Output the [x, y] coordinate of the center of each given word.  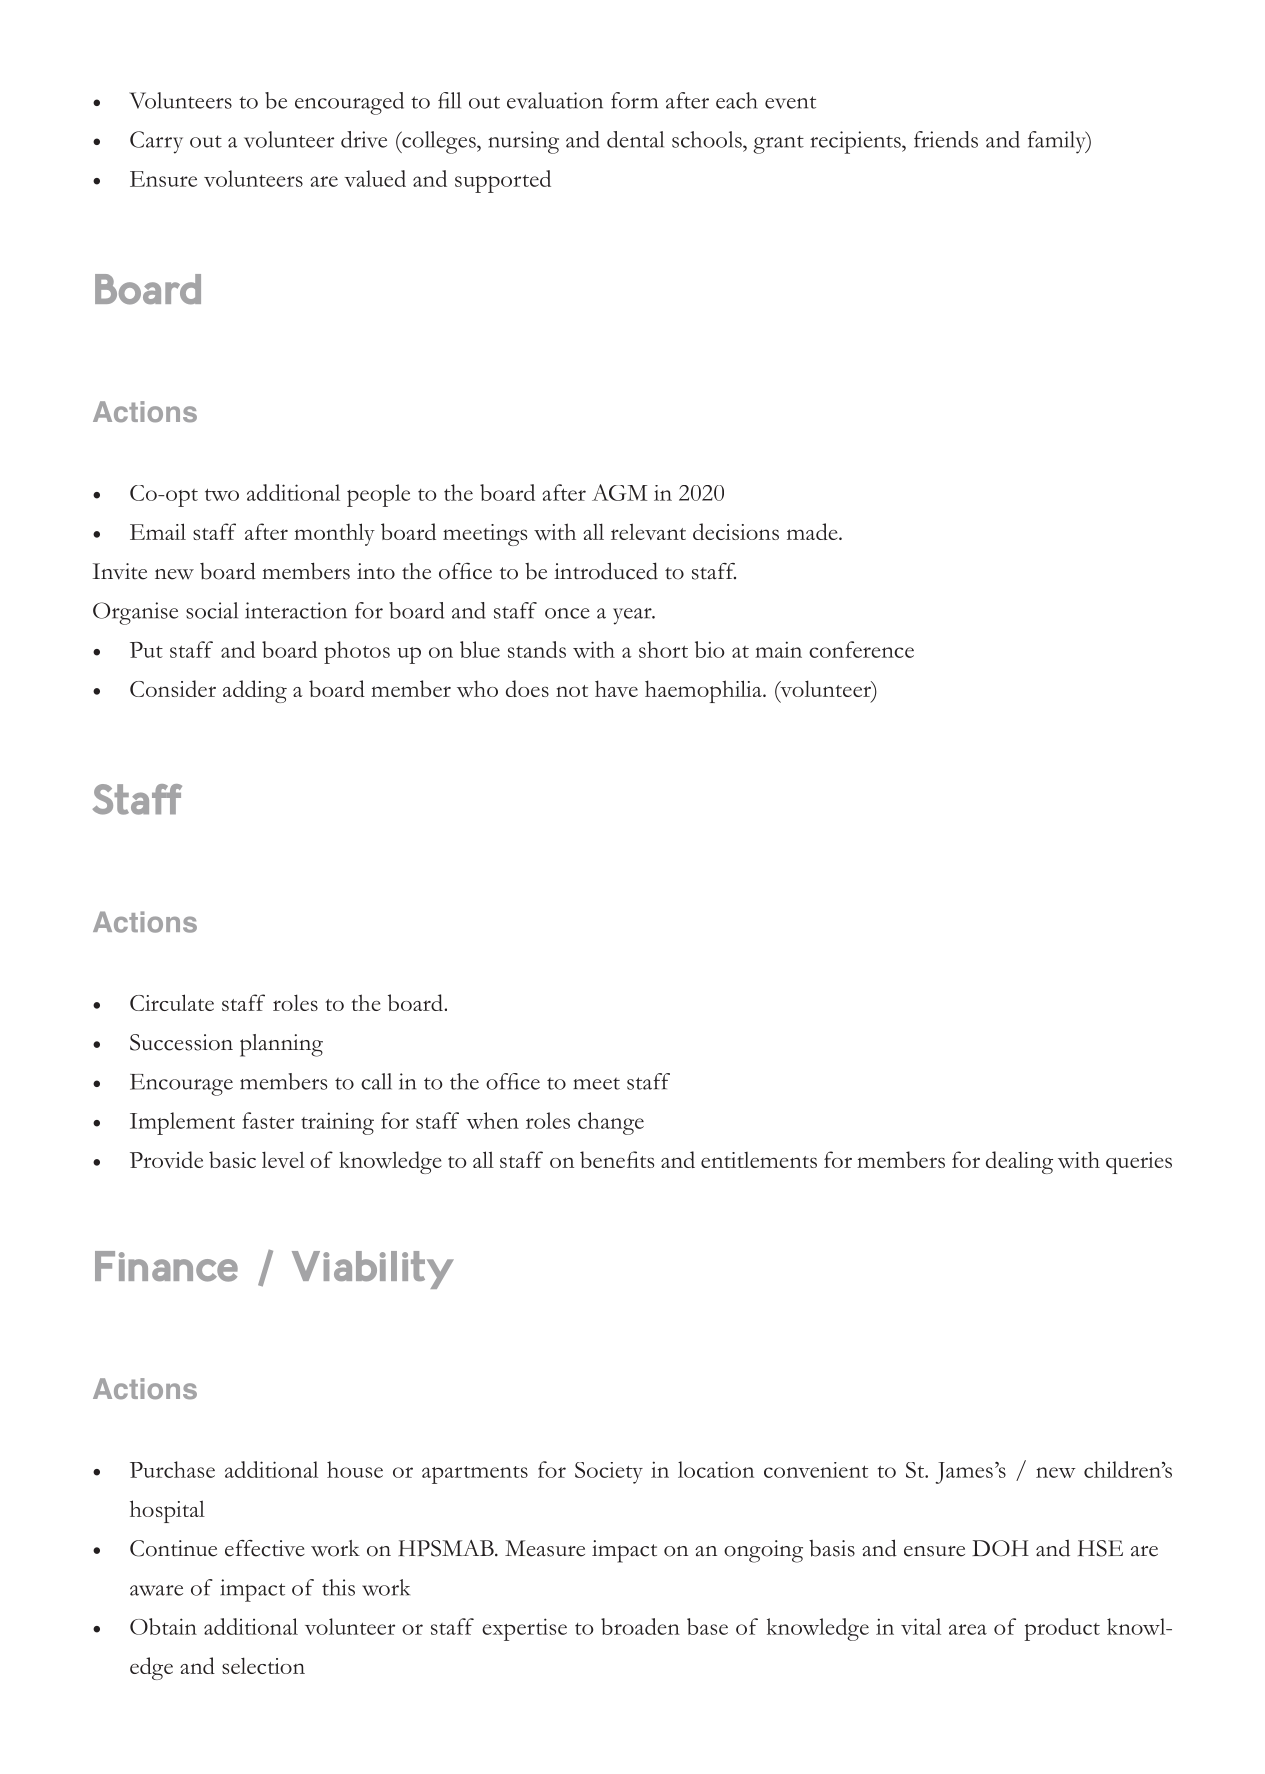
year [633, 616]
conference [861, 649]
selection [263, 1665]
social [212, 610]
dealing [1019, 1162]
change [611, 1123]
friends [946, 139]
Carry [156, 142]
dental [635, 139]
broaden [640, 1626]
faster [268, 1120]
